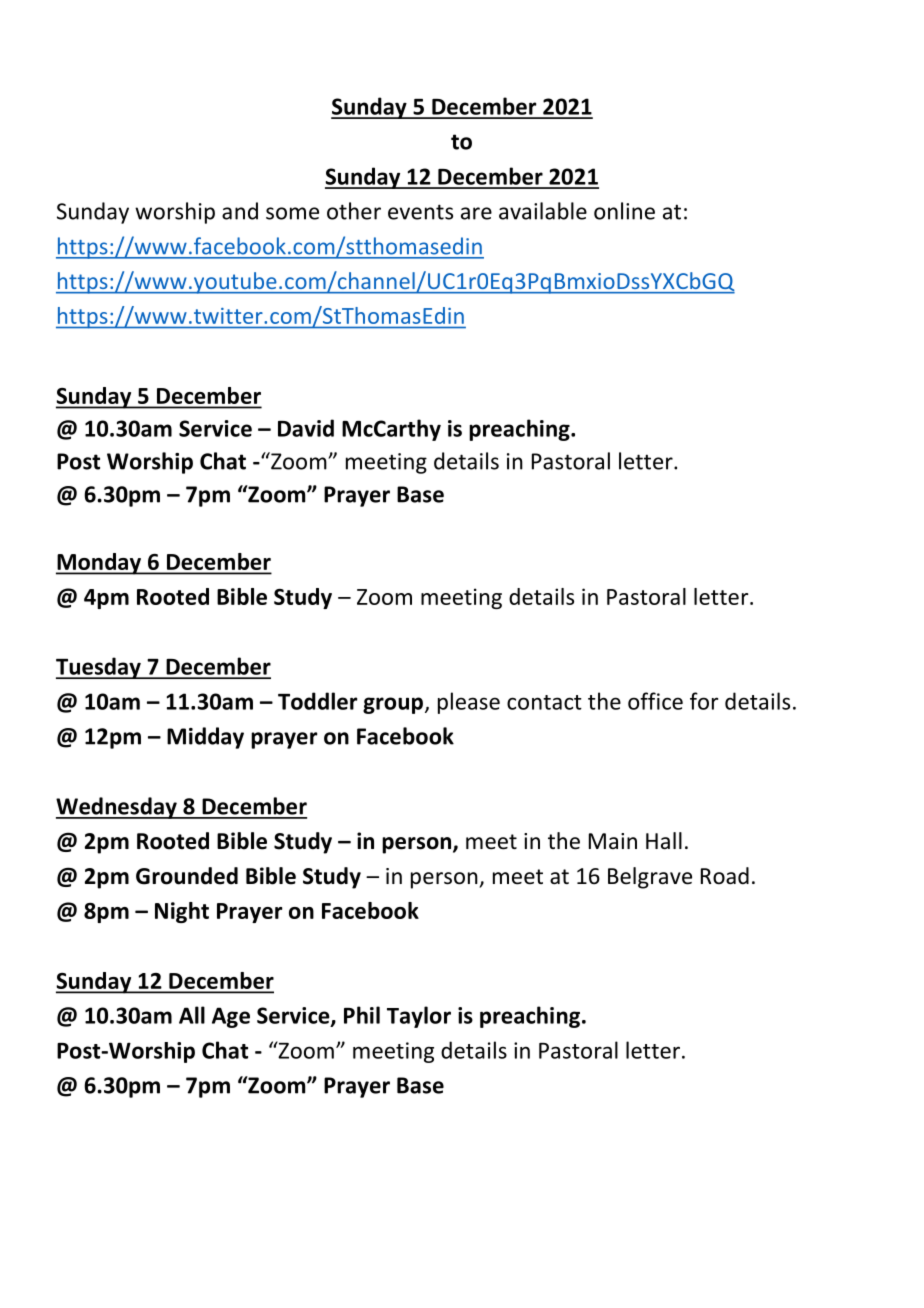 This screenshot has height=1308, width=924. I want to click on group, so click(393, 705).
